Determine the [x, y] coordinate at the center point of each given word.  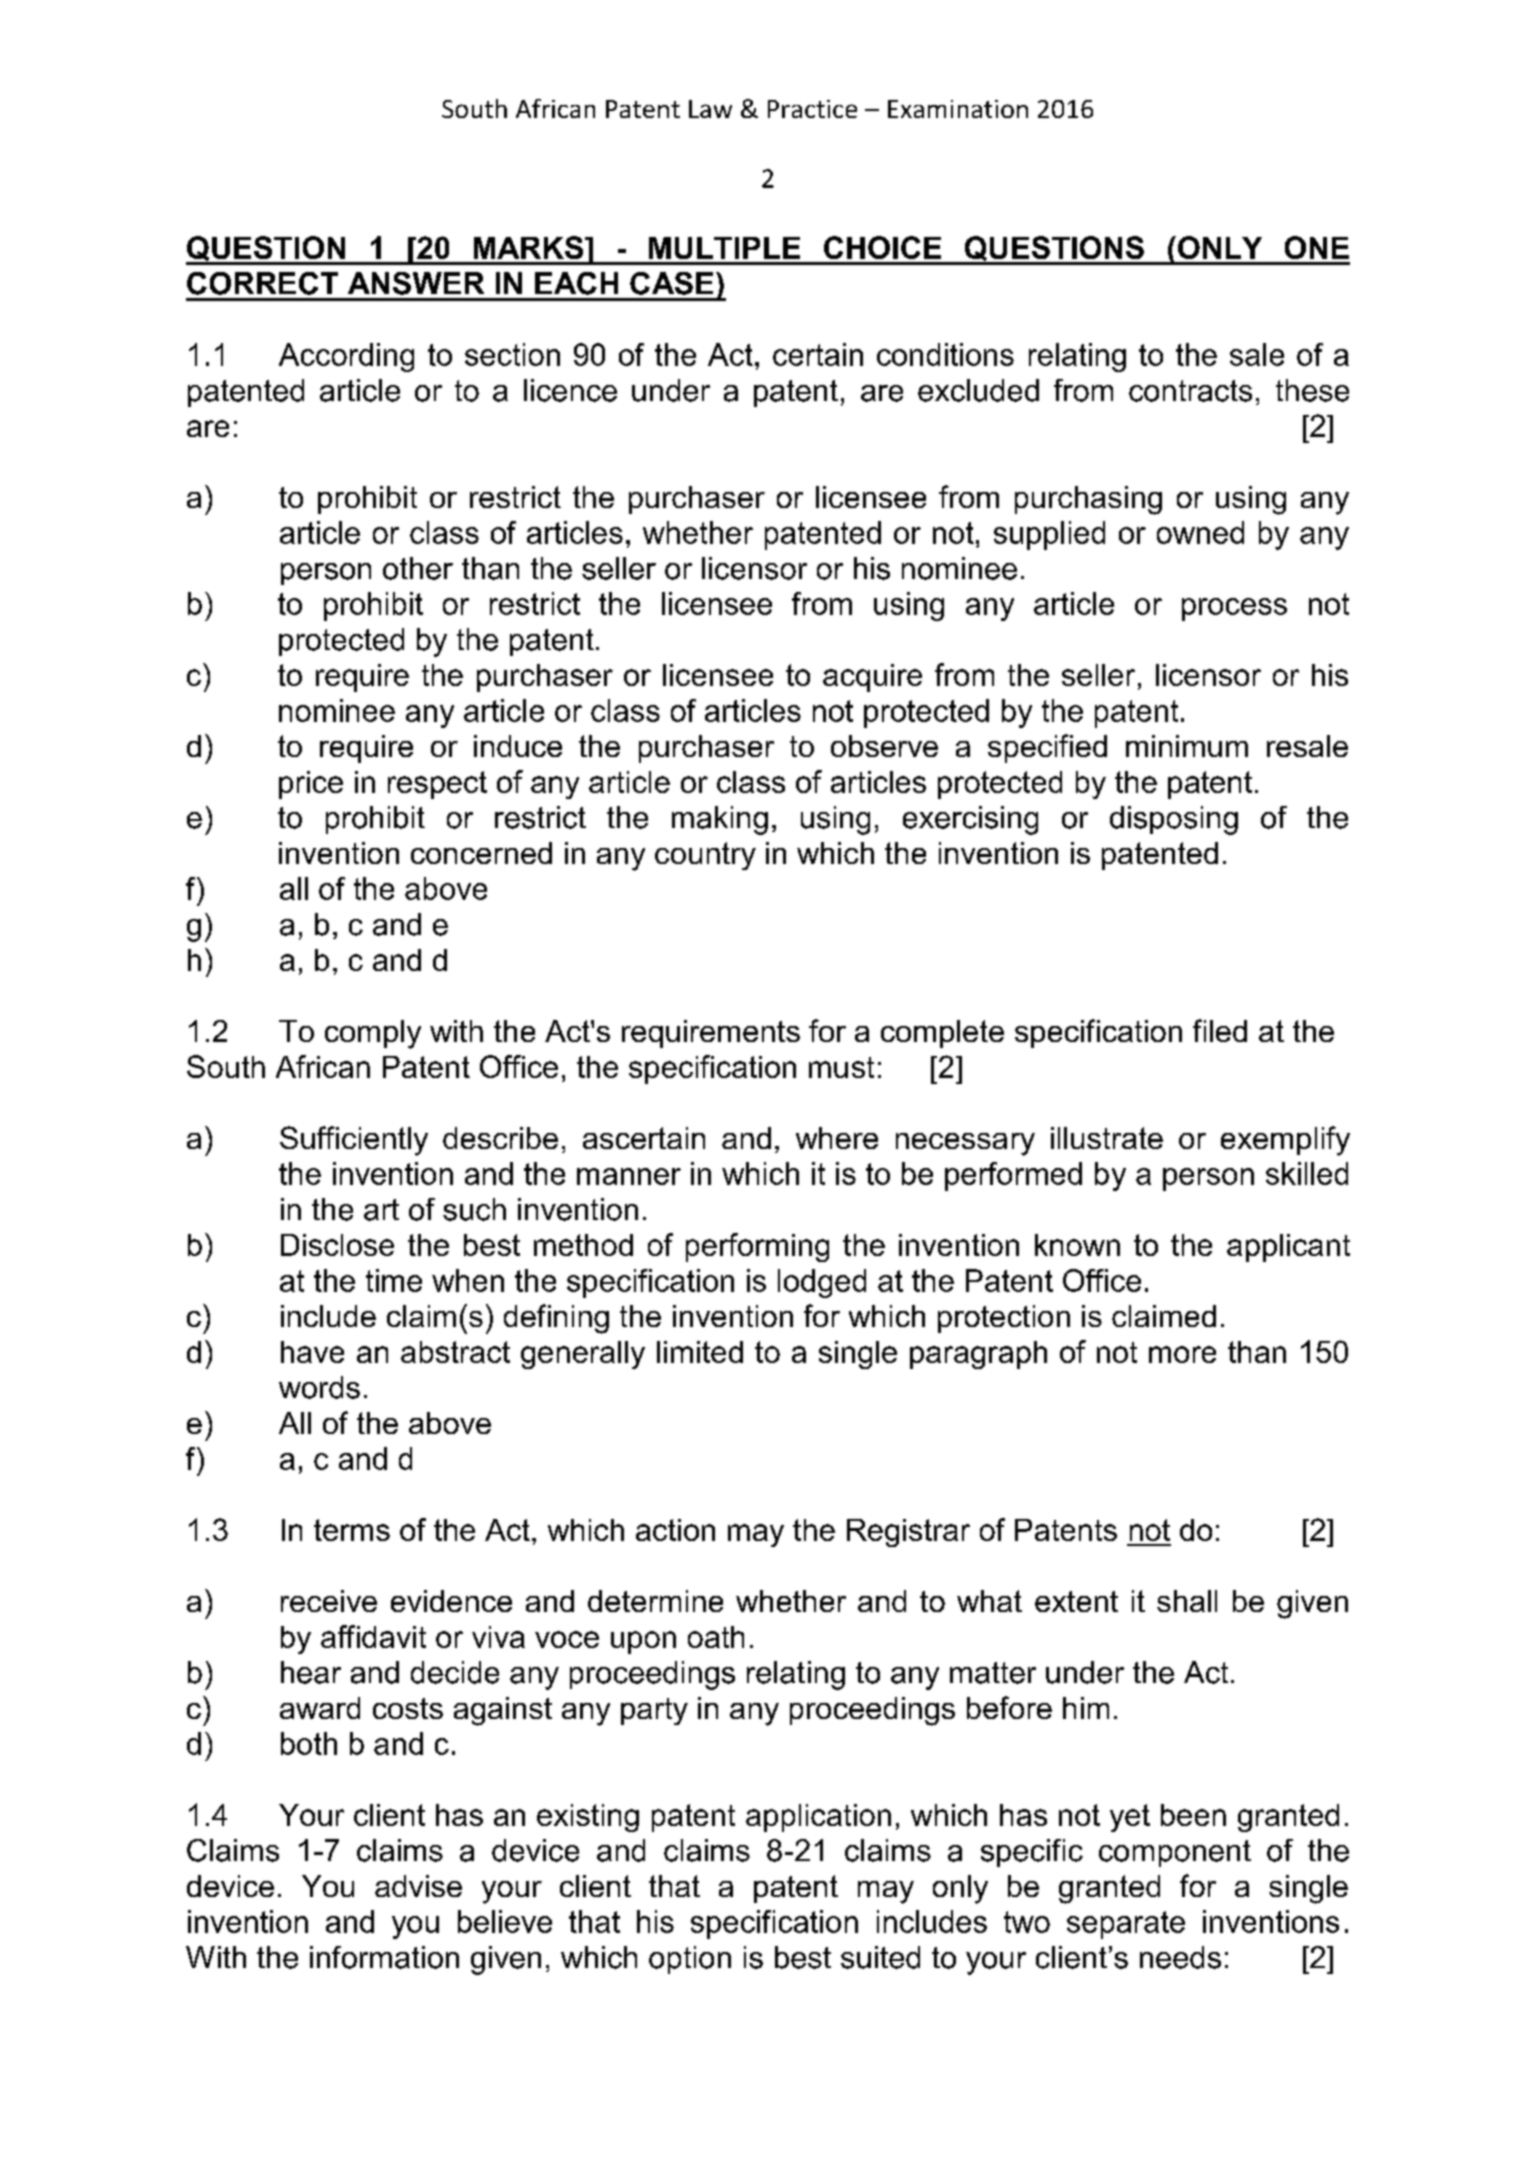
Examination [958, 109]
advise [418, 1886]
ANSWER [416, 283]
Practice [812, 109]
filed [1220, 1030]
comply [373, 1034]
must [841, 1067]
